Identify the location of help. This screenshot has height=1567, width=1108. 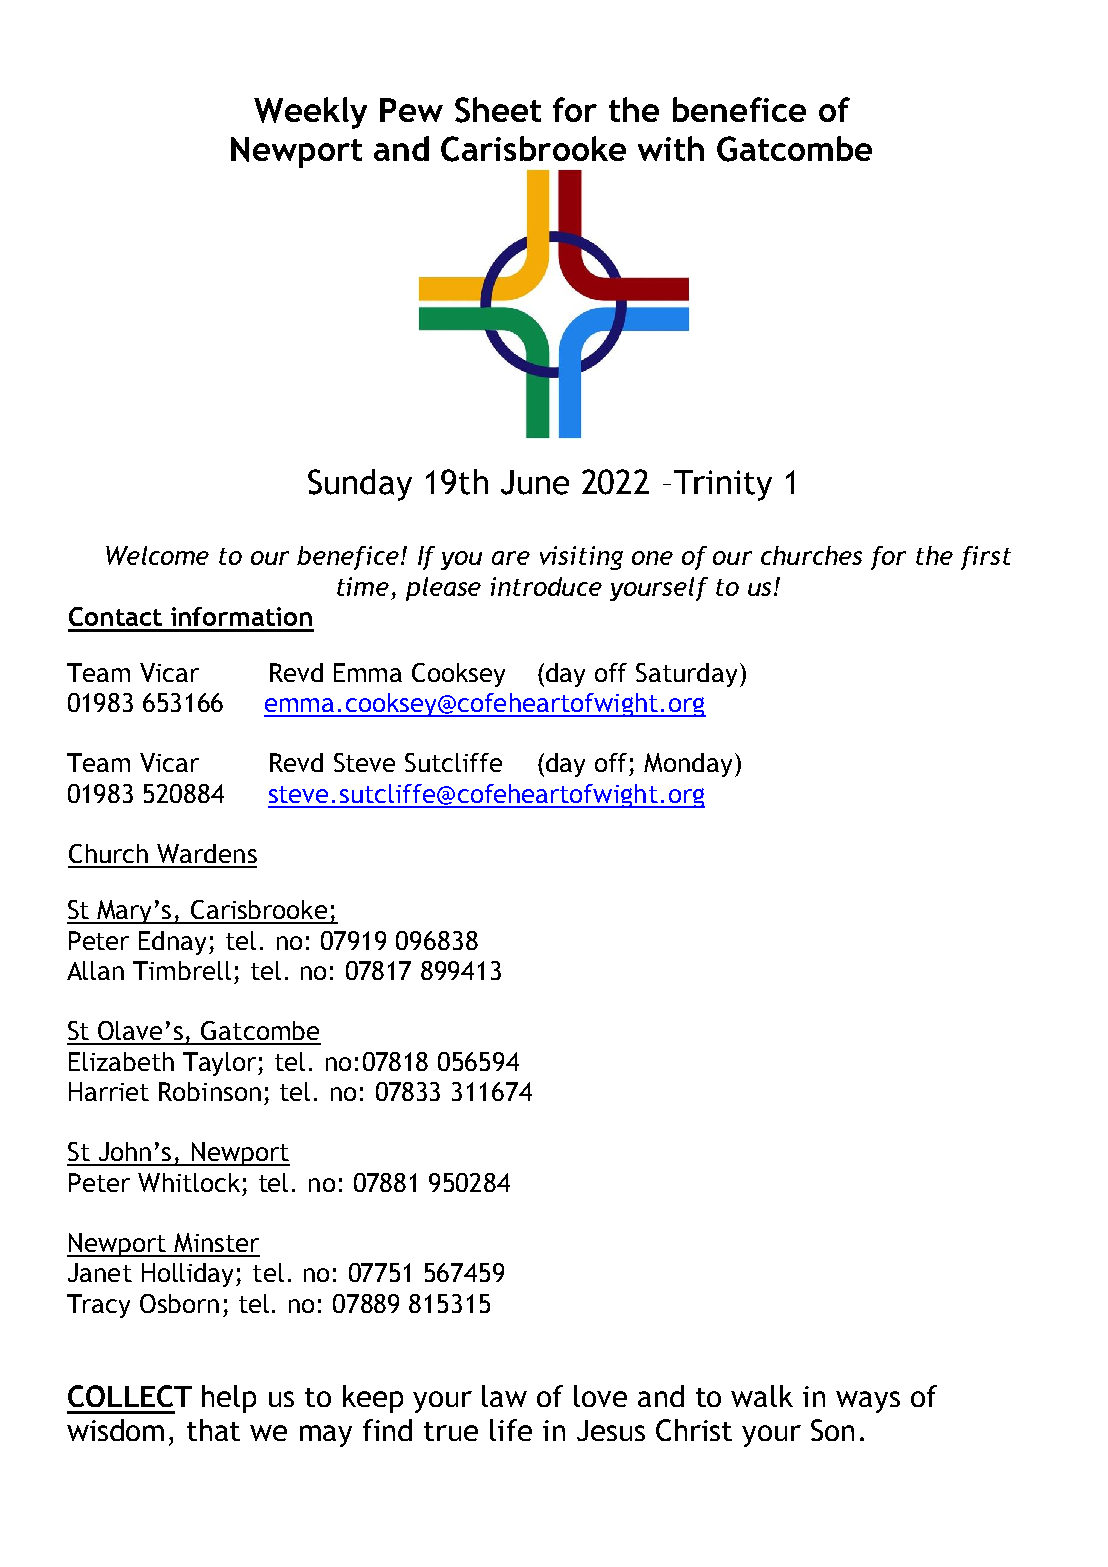
(229, 1399).
